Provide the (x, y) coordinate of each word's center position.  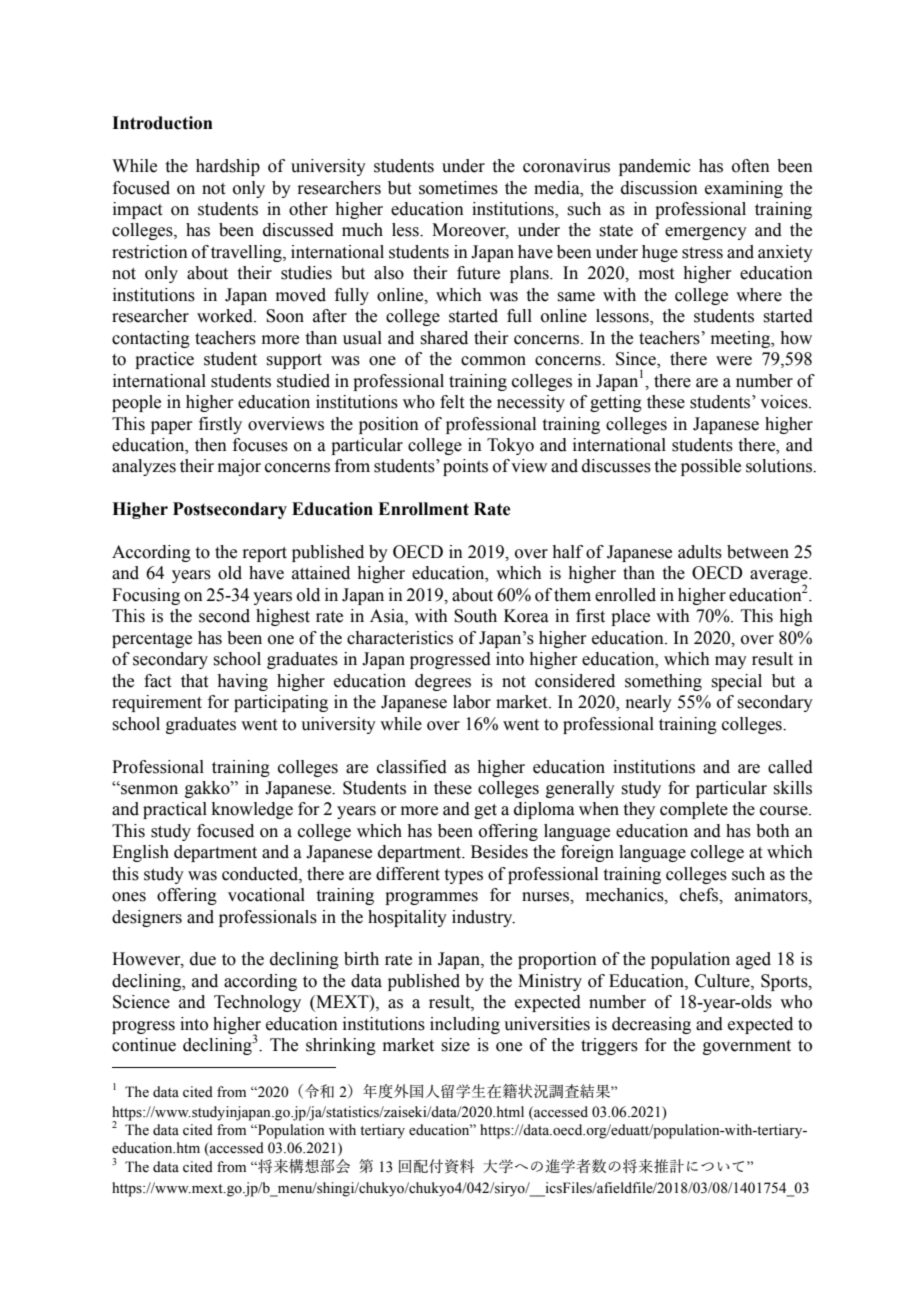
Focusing (146, 596)
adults (700, 552)
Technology (257, 1003)
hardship (228, 167)
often (751, 166)
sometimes (458, 188)
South (475, 616)
